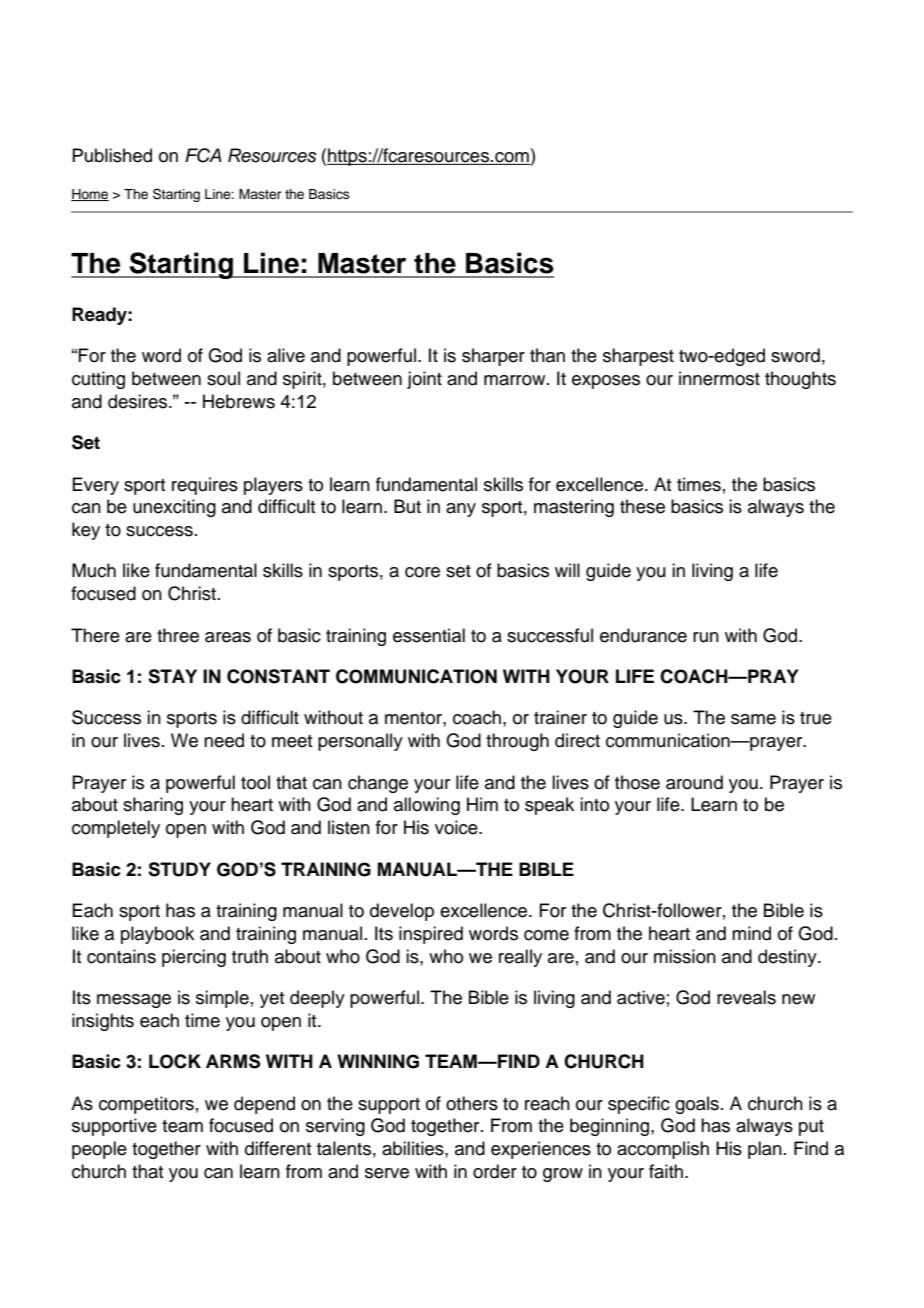 The image size is (924, 1308). Describe the element at coordinates (457, 827) in the screenshot. I see `voice` at that location.
